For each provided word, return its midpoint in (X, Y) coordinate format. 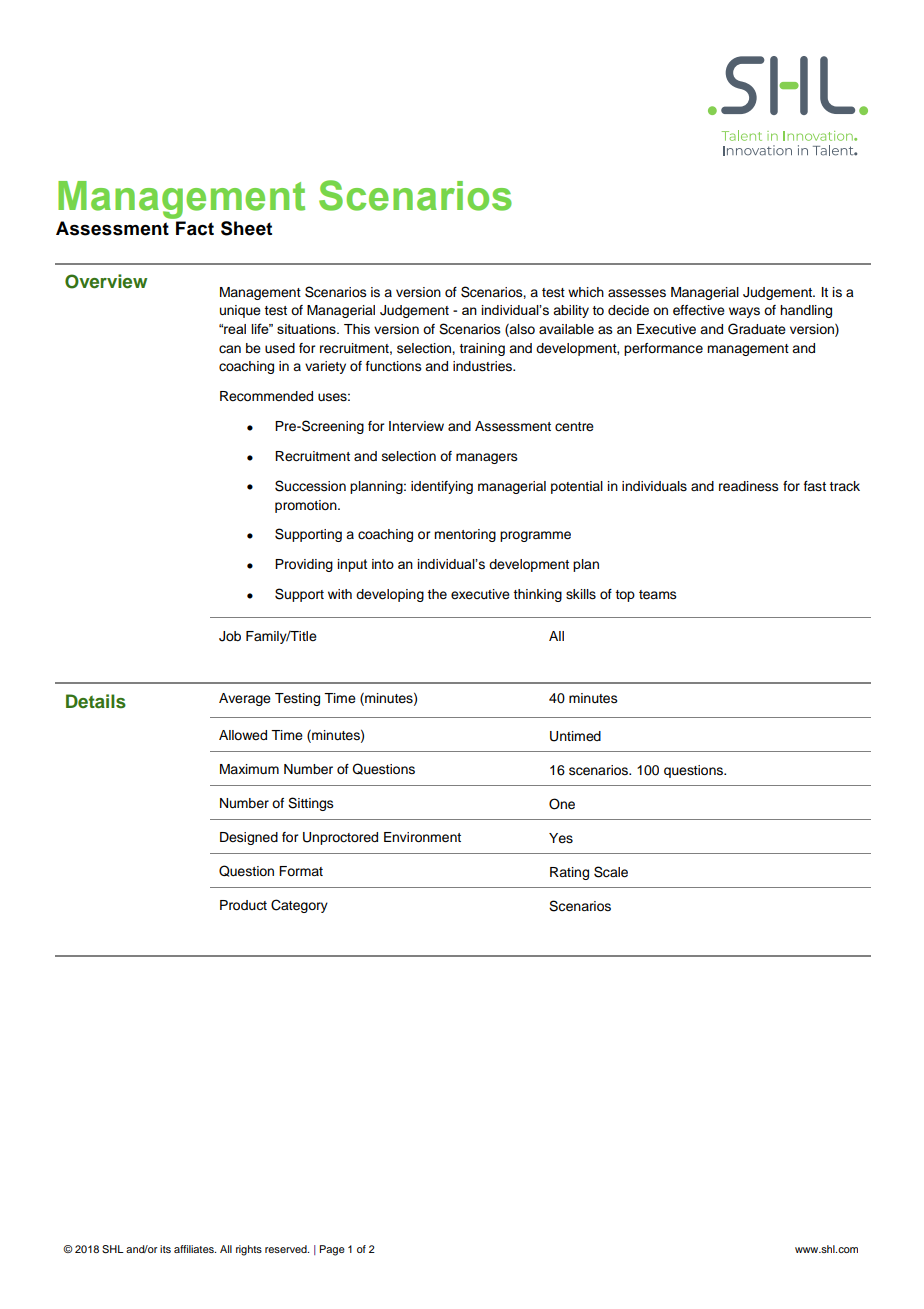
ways (744, 312)
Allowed (243, 735)
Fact (195, 228)
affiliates (195, 1249)
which (586, 292)
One (562, 804)
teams (658, 595)
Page (332, 1250)
